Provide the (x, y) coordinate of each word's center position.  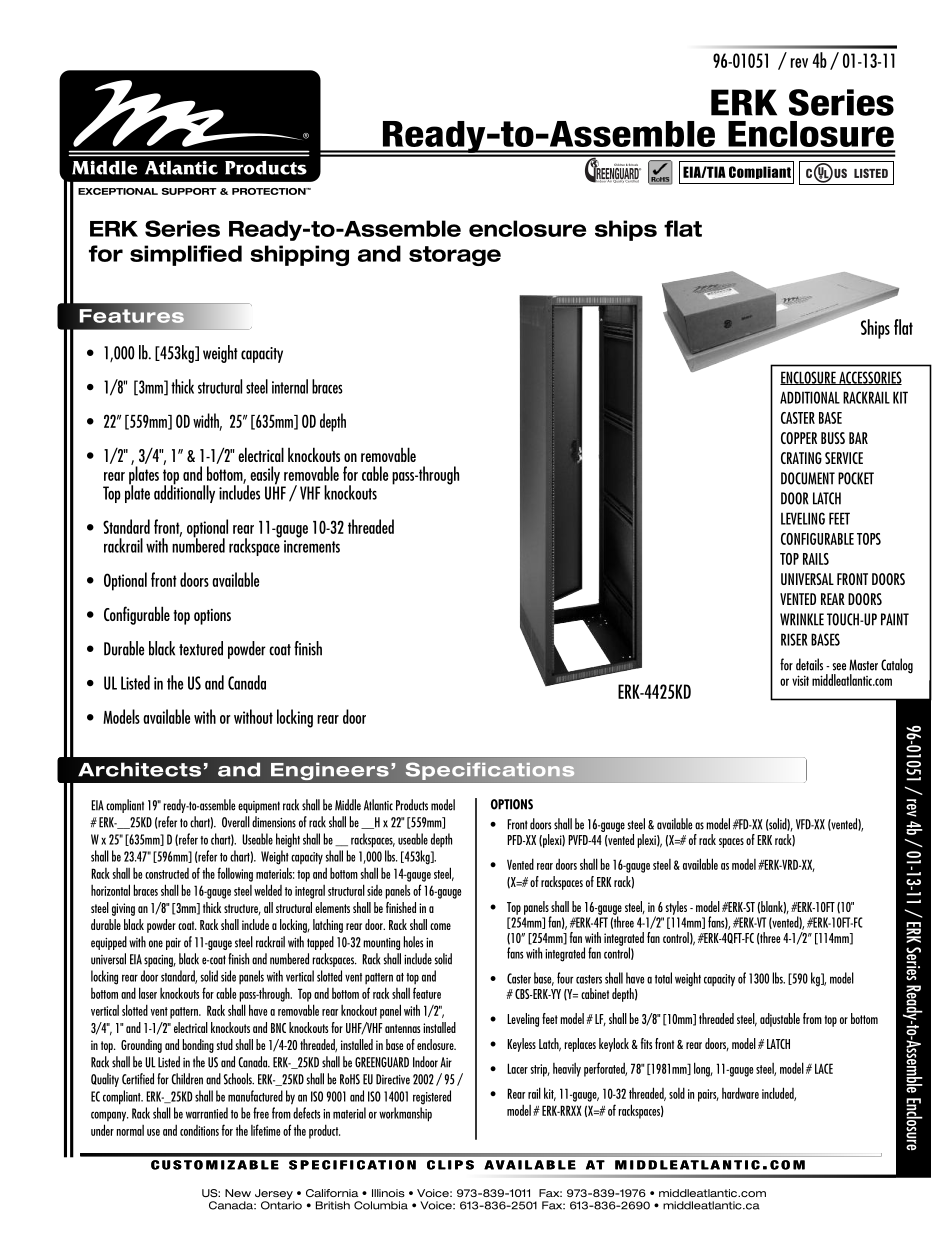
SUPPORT (189, 191)
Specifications (490, 771)
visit (800, 680)
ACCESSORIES (869, 378)
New (238, 1193)
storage (455, 256)
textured (201, 648)
